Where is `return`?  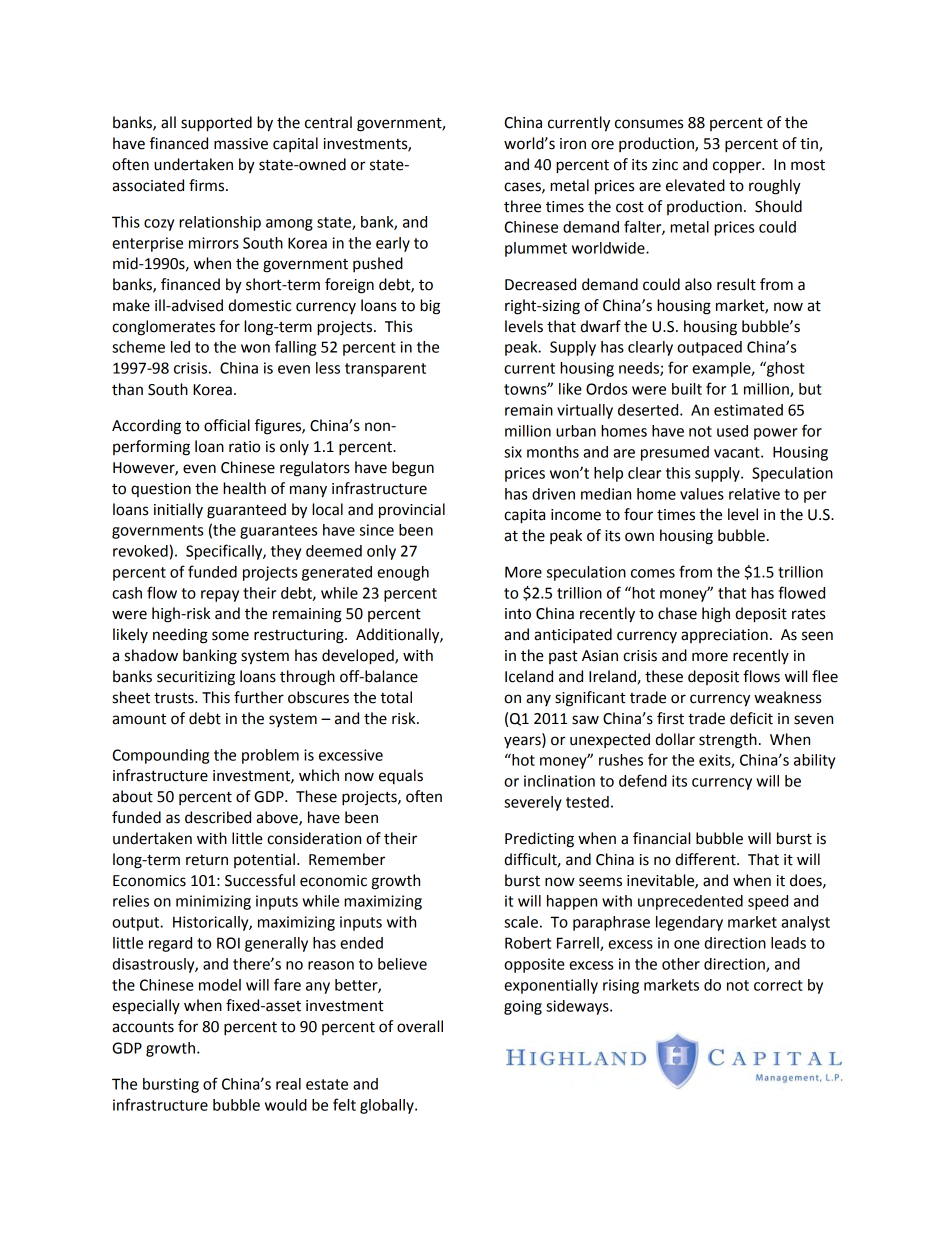 return is located at coordinates (207, 860).
